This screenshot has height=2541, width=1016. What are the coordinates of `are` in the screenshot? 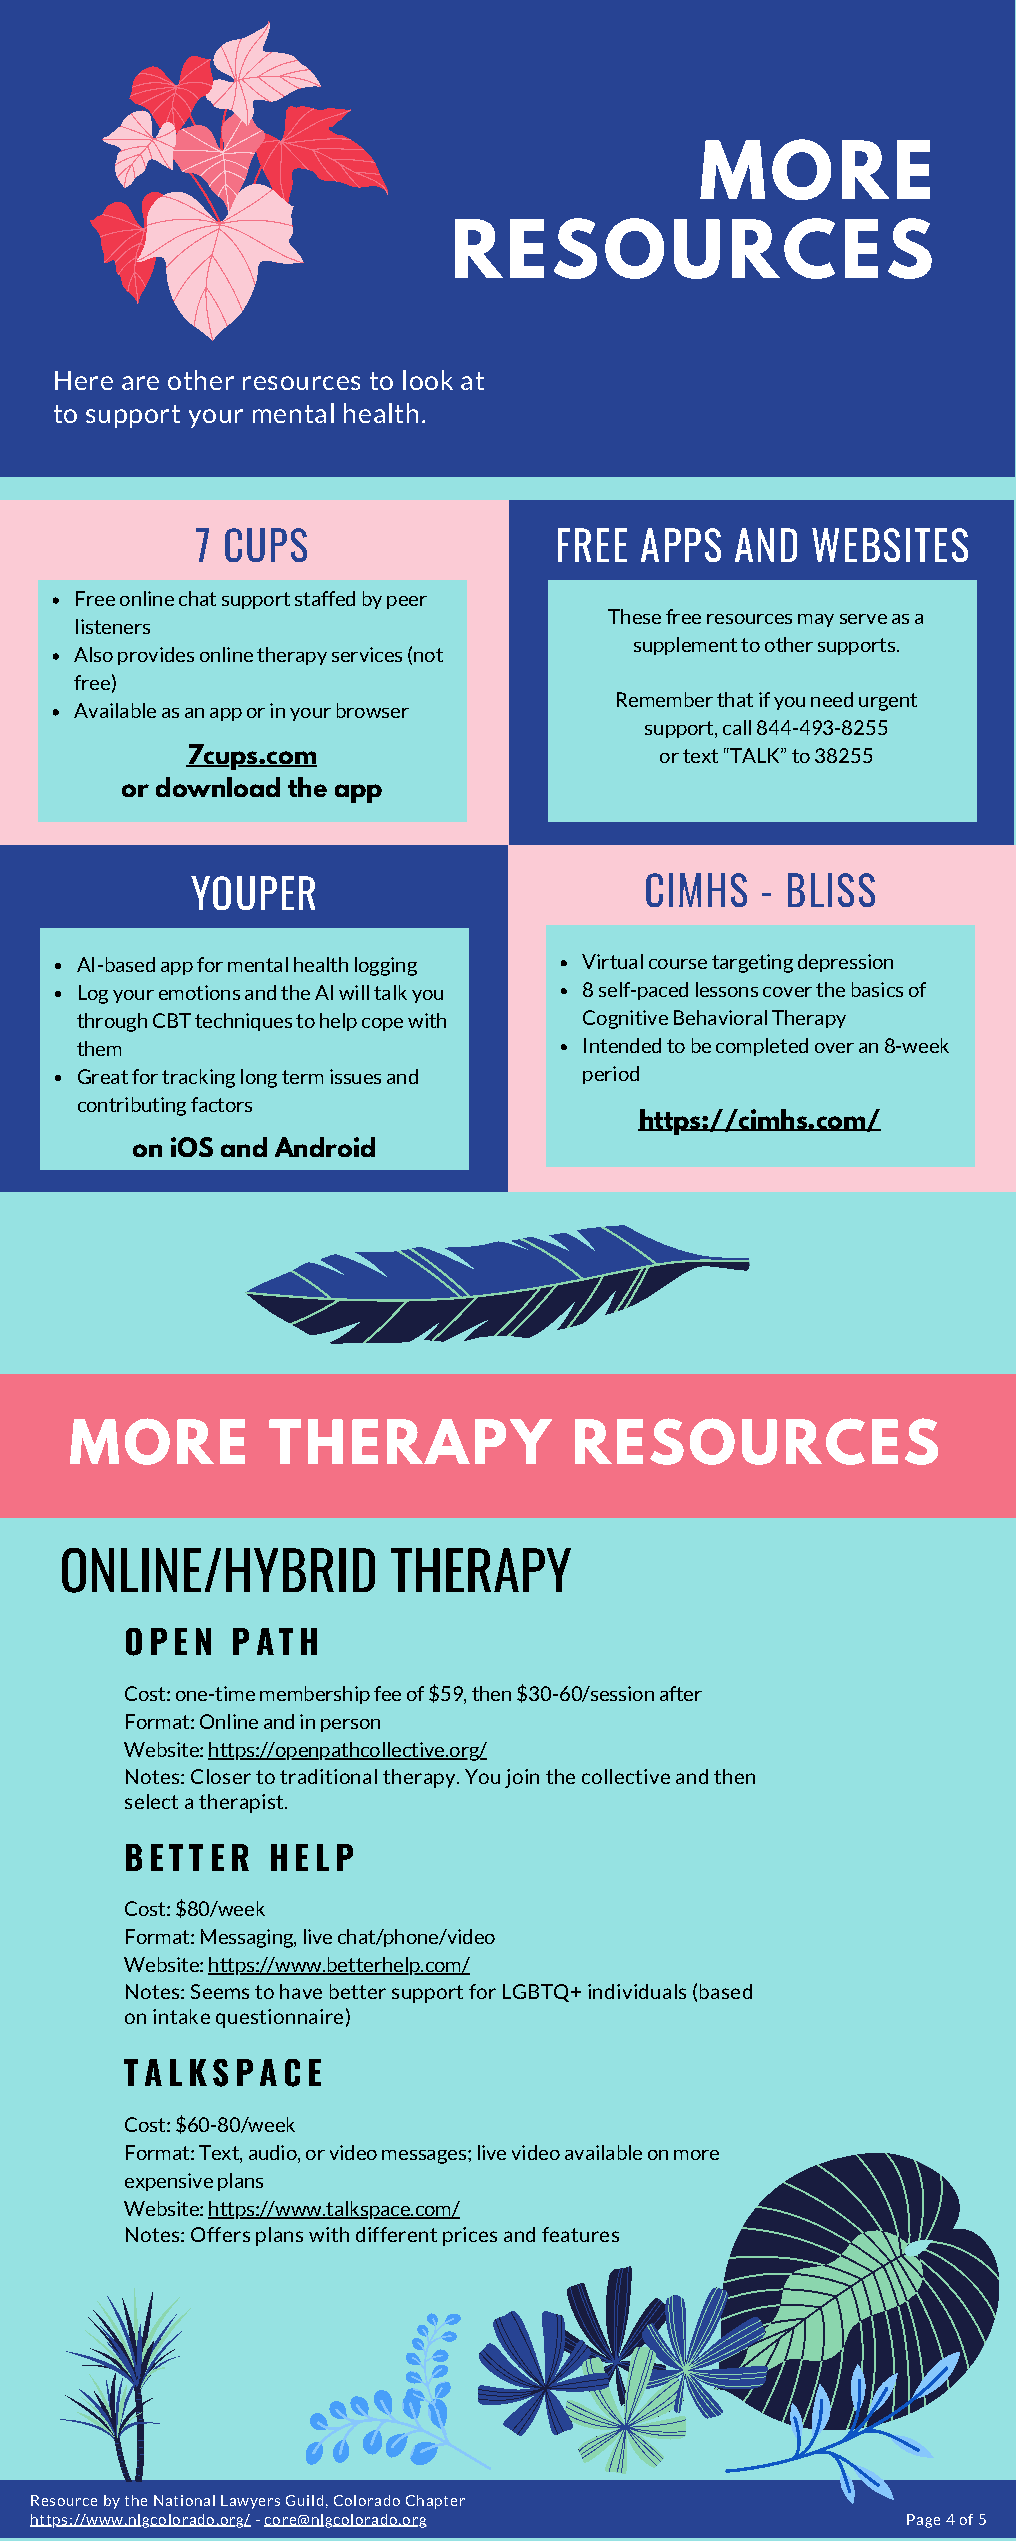 It's located at (140, 383).
